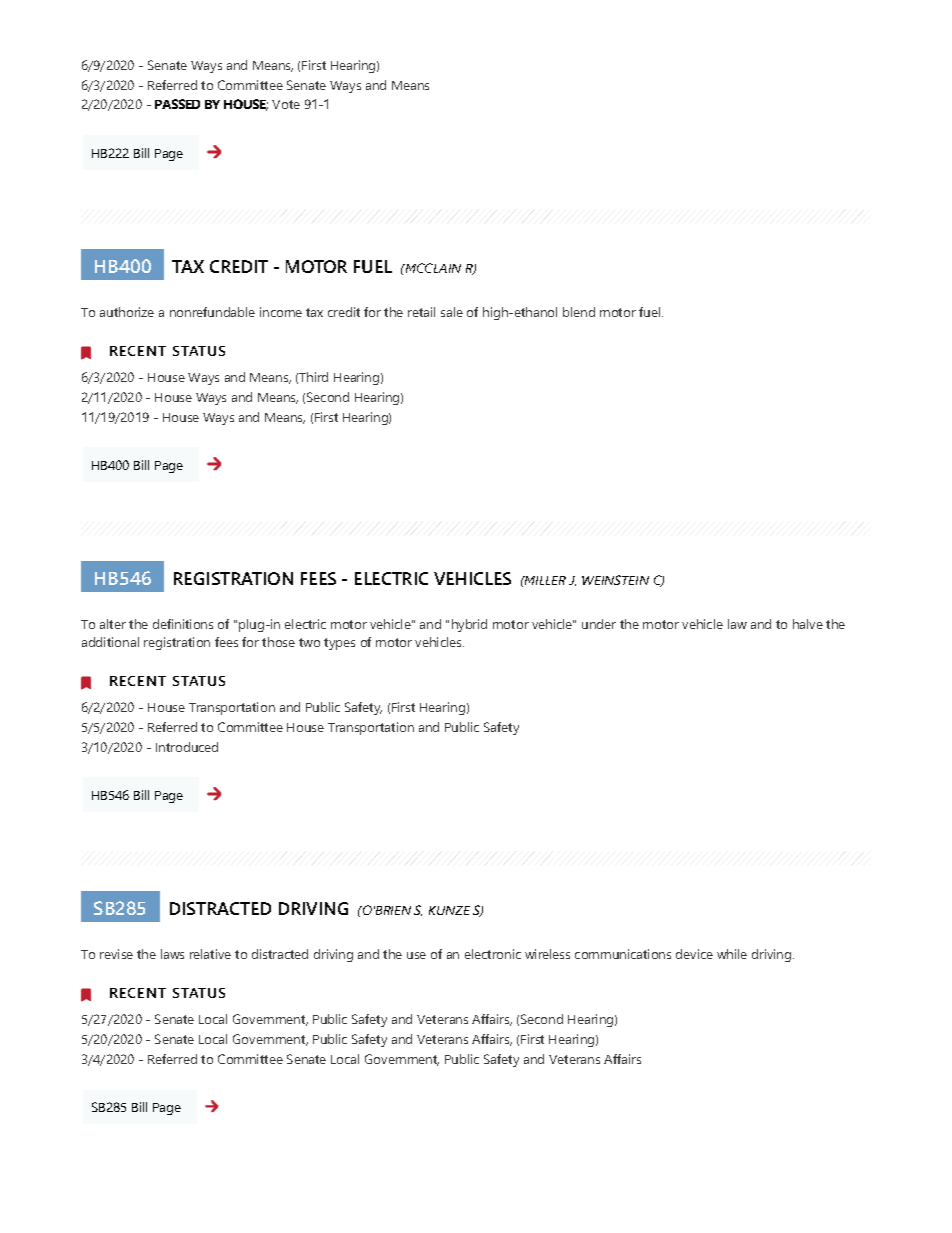  I want to click on KUNZE, so click(449, 910).
